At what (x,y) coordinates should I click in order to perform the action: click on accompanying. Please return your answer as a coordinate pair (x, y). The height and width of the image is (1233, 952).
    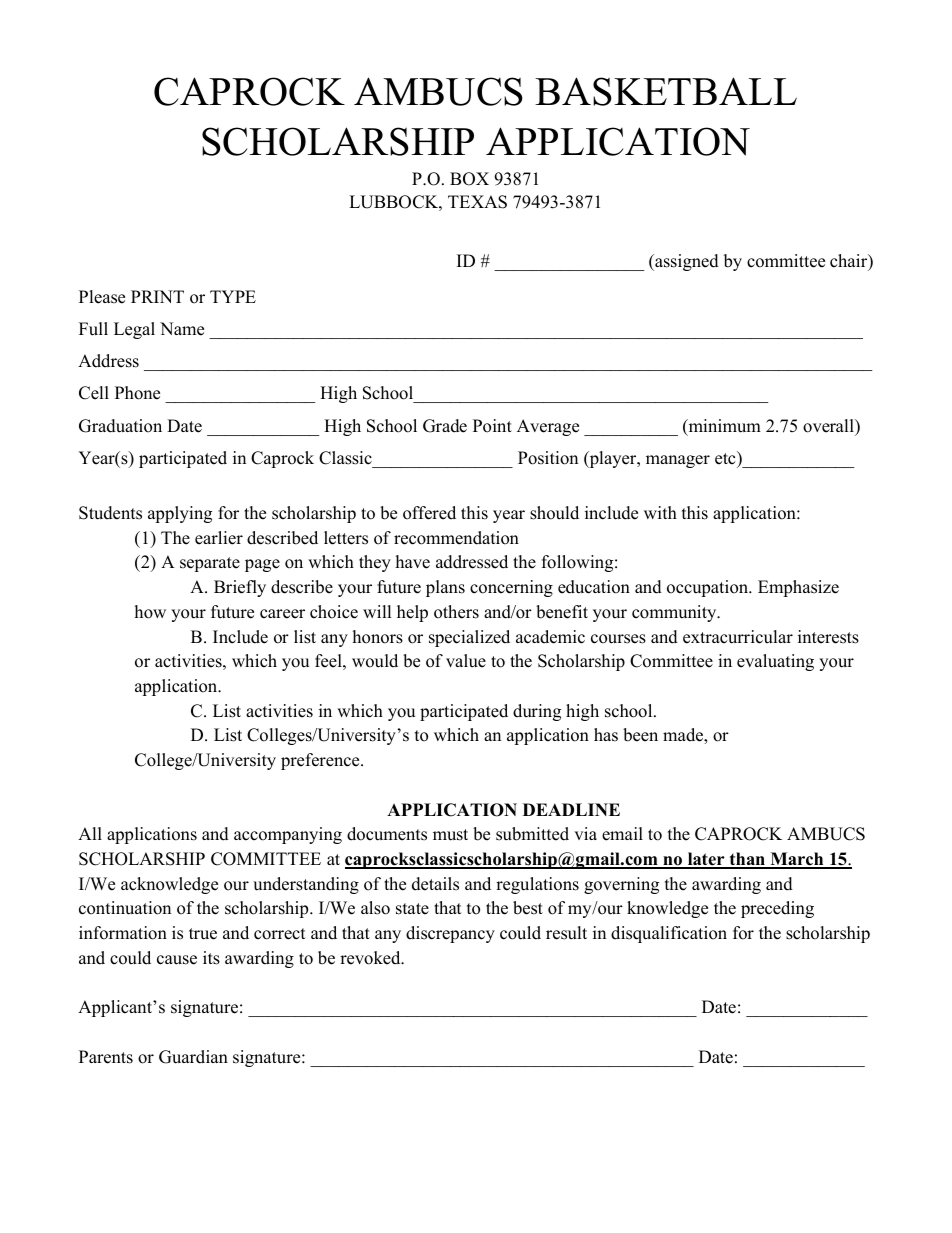
    Looking at the image, I should click on (288, 835).
